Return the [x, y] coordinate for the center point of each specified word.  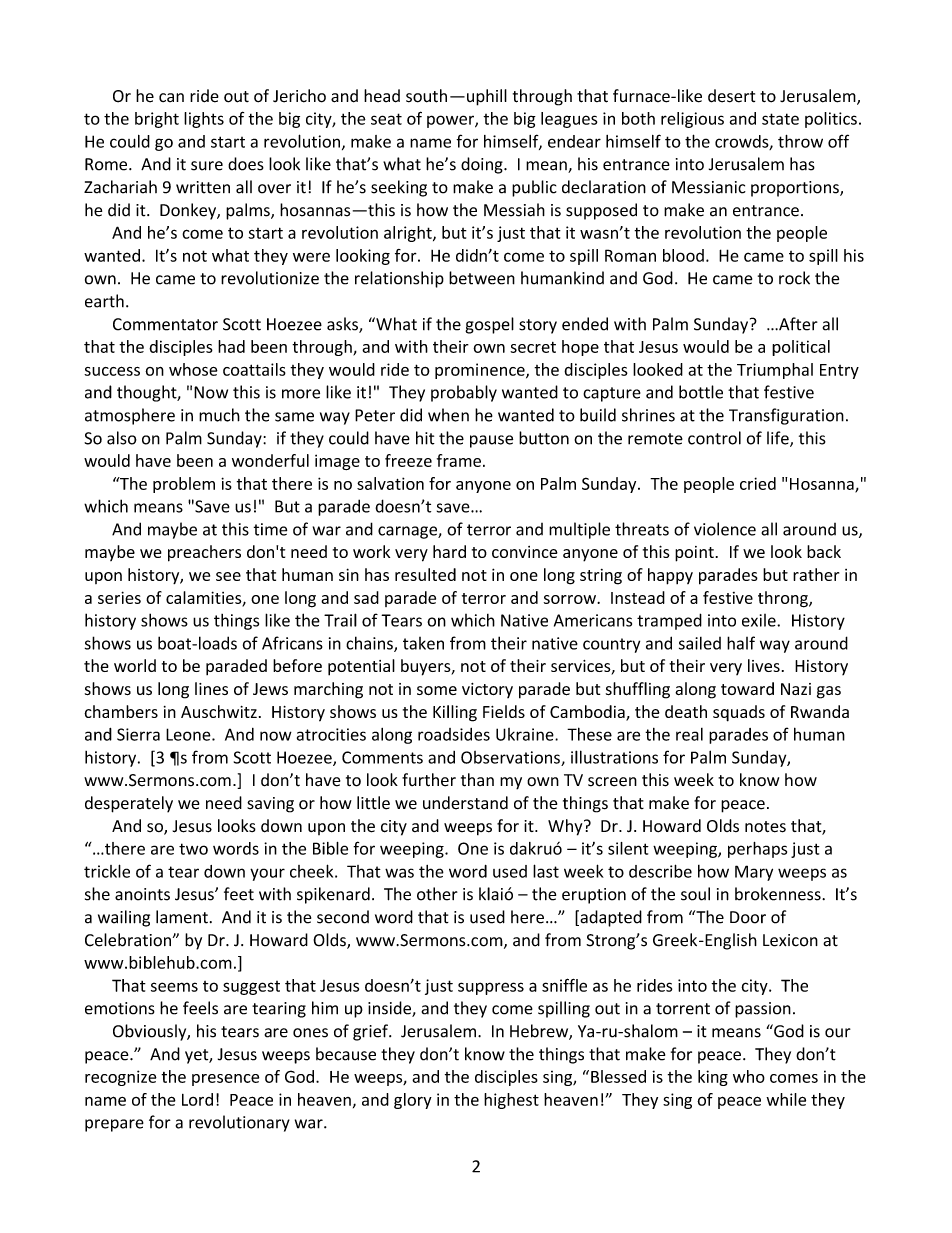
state [780, 119]
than [477, 780]
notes [765, 827]
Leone [189, 734]
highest [511, 1101]
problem [184, 485]
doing [483, 165]
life [779, 439]
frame [459, 460]
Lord [197, 1099]
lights [204, 120]
